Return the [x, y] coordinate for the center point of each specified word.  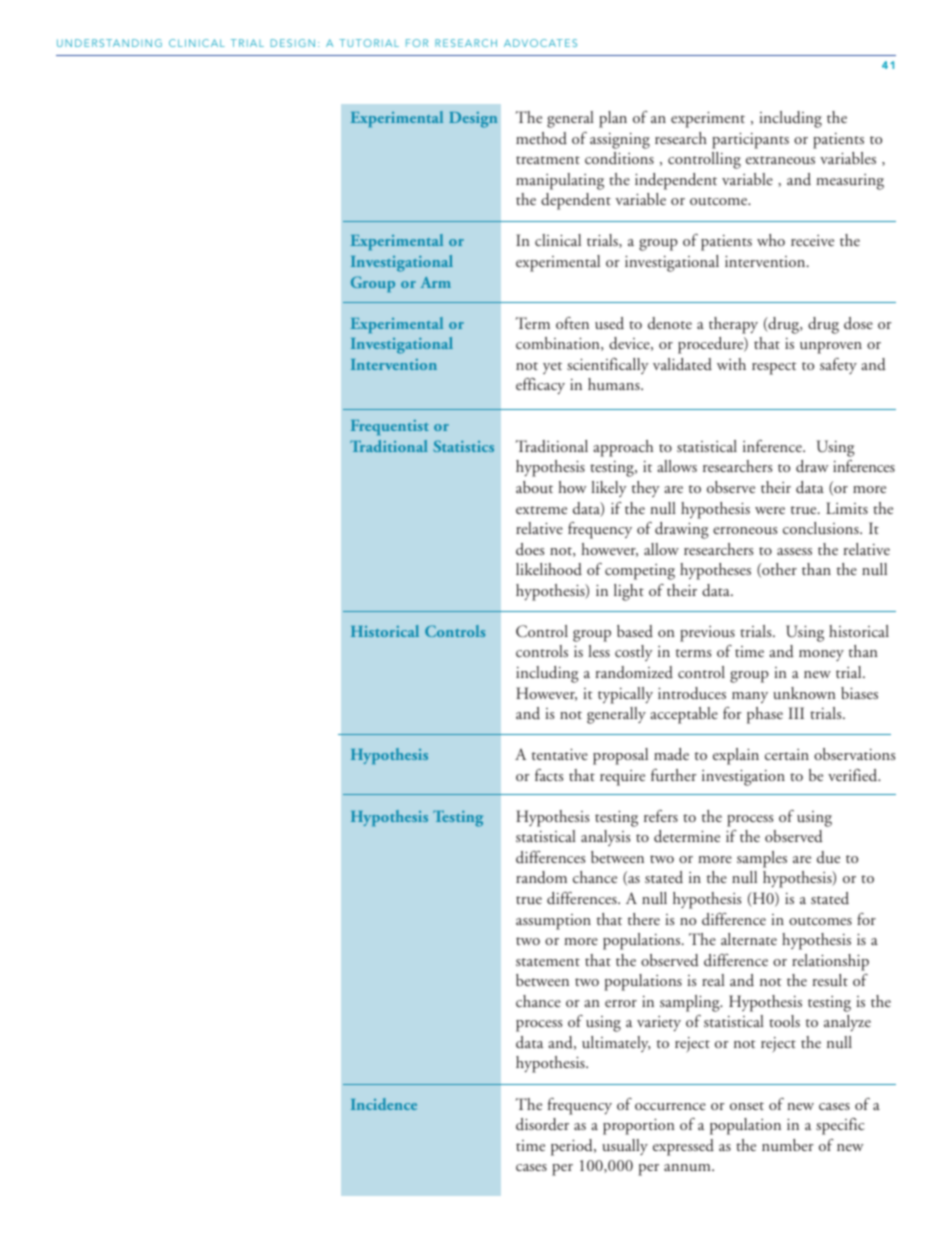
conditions [619, 158]
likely [609, 489]
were [770, 510]
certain [787, 754]
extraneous [780, 160]
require [622, 778]
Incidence [384, 1104]
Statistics [463, 446]
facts [549, 775]
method [541, 138]
